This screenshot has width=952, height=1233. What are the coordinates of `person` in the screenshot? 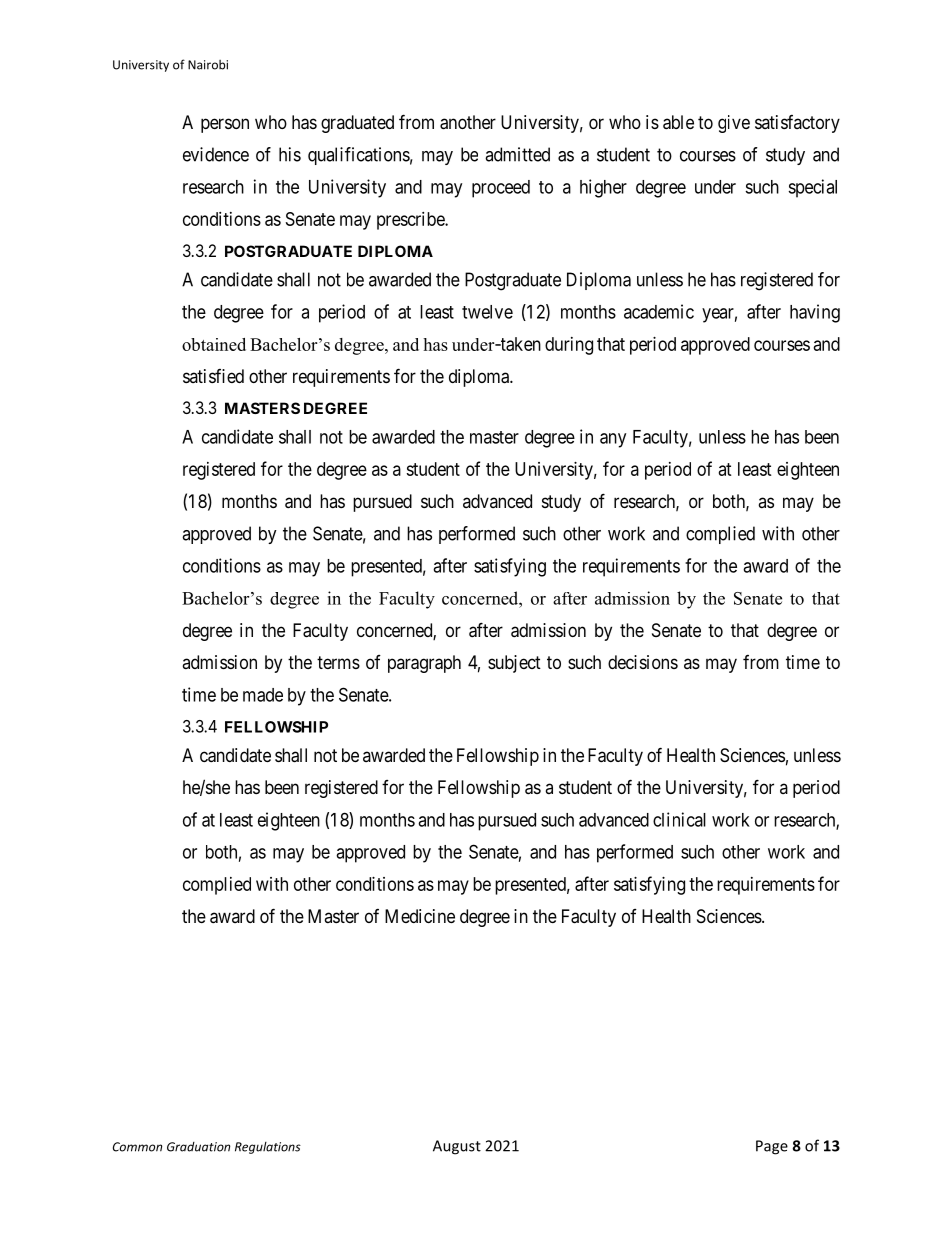 It's located at (225, 125).
